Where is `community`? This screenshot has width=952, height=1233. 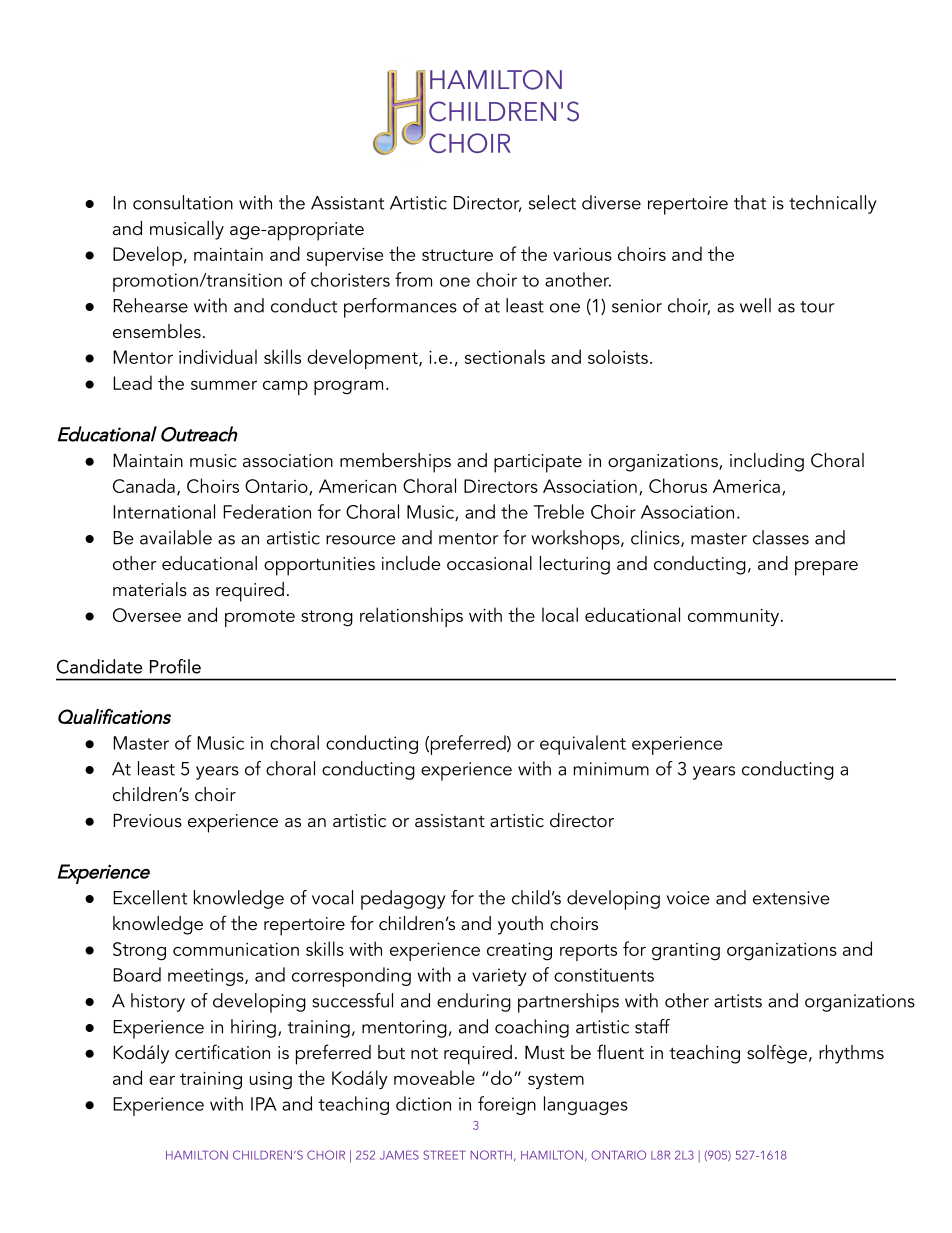
community is located at coordinates (733, 618).
